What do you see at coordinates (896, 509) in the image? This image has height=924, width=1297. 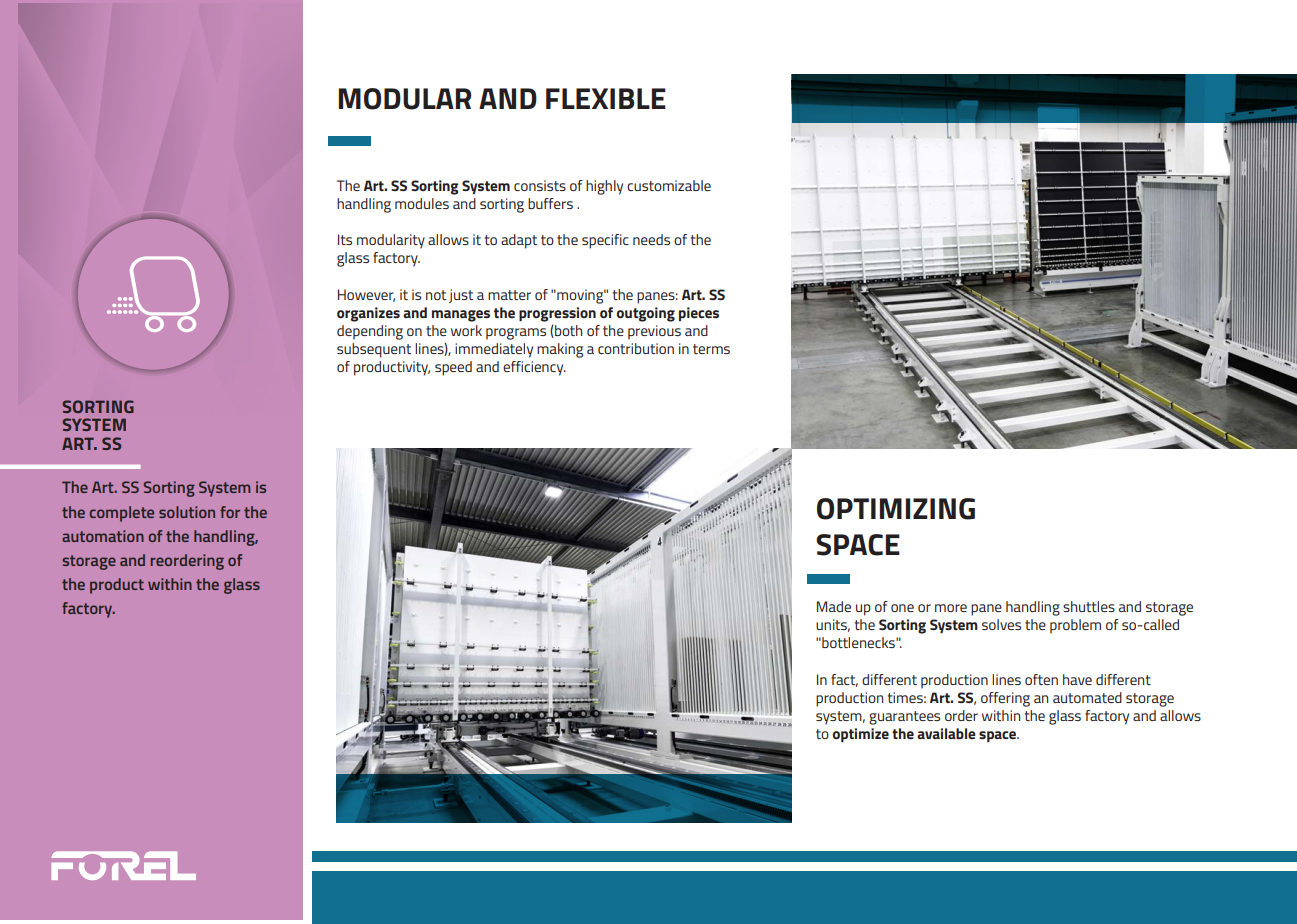 I see `OPTIMIZING` at bounding box center [896, 509].
